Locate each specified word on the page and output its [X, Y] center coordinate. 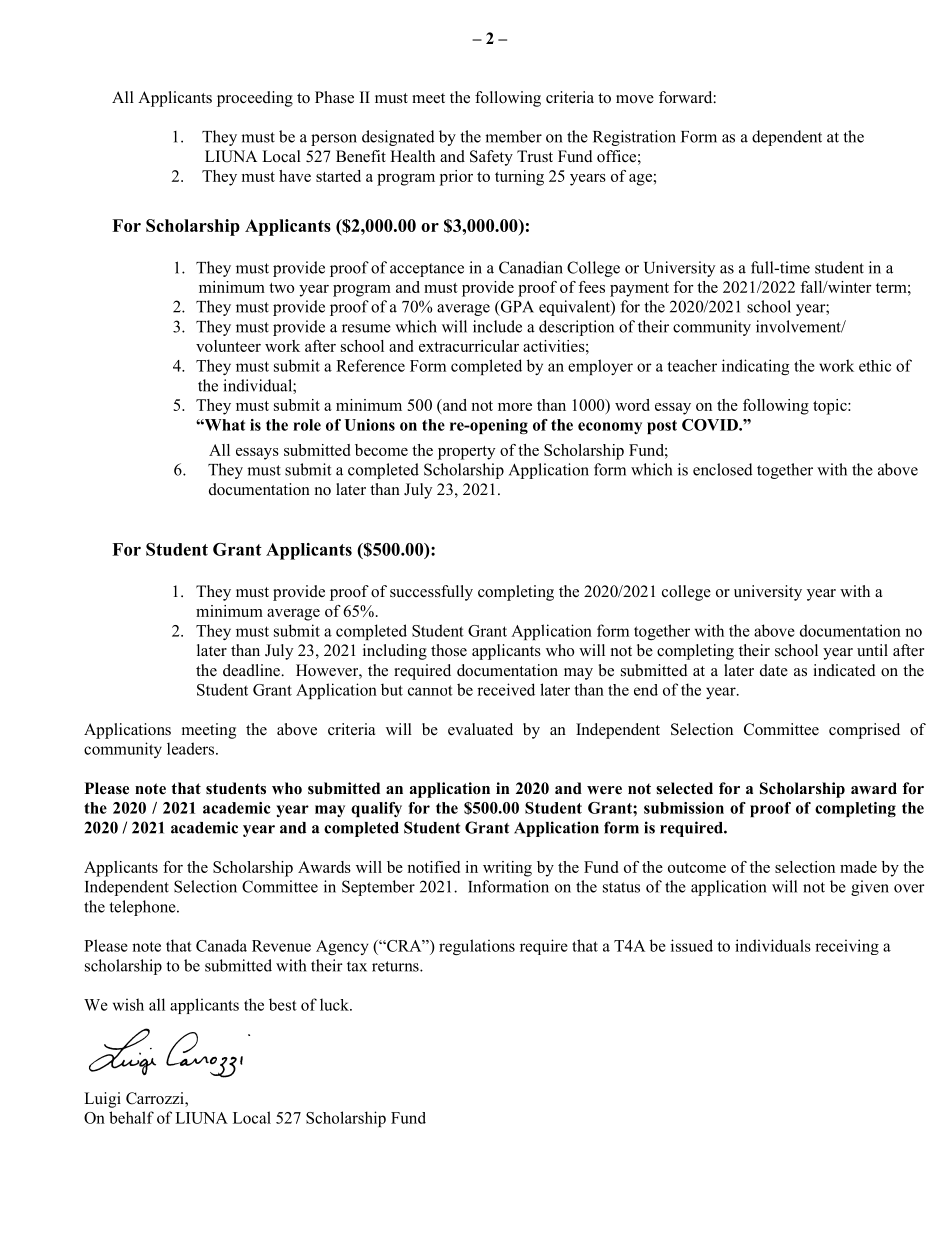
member [513, 136]
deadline [252, 670]
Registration [634, 138]
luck [335, 1004]
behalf [131, 1117]
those [449, 650]
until [872, 650]
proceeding [255, 99]
